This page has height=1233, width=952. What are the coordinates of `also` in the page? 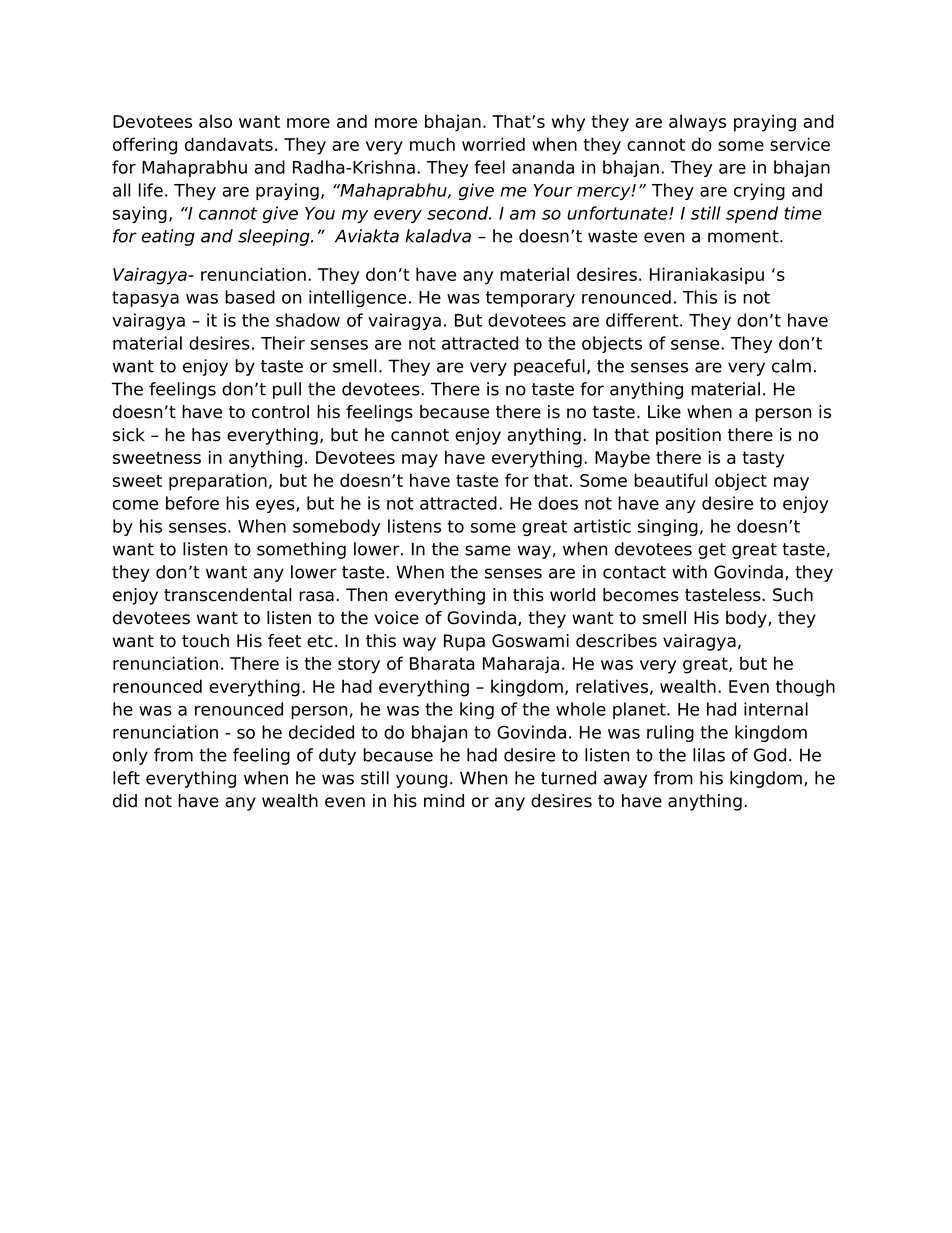 It's located at (215, 121).
